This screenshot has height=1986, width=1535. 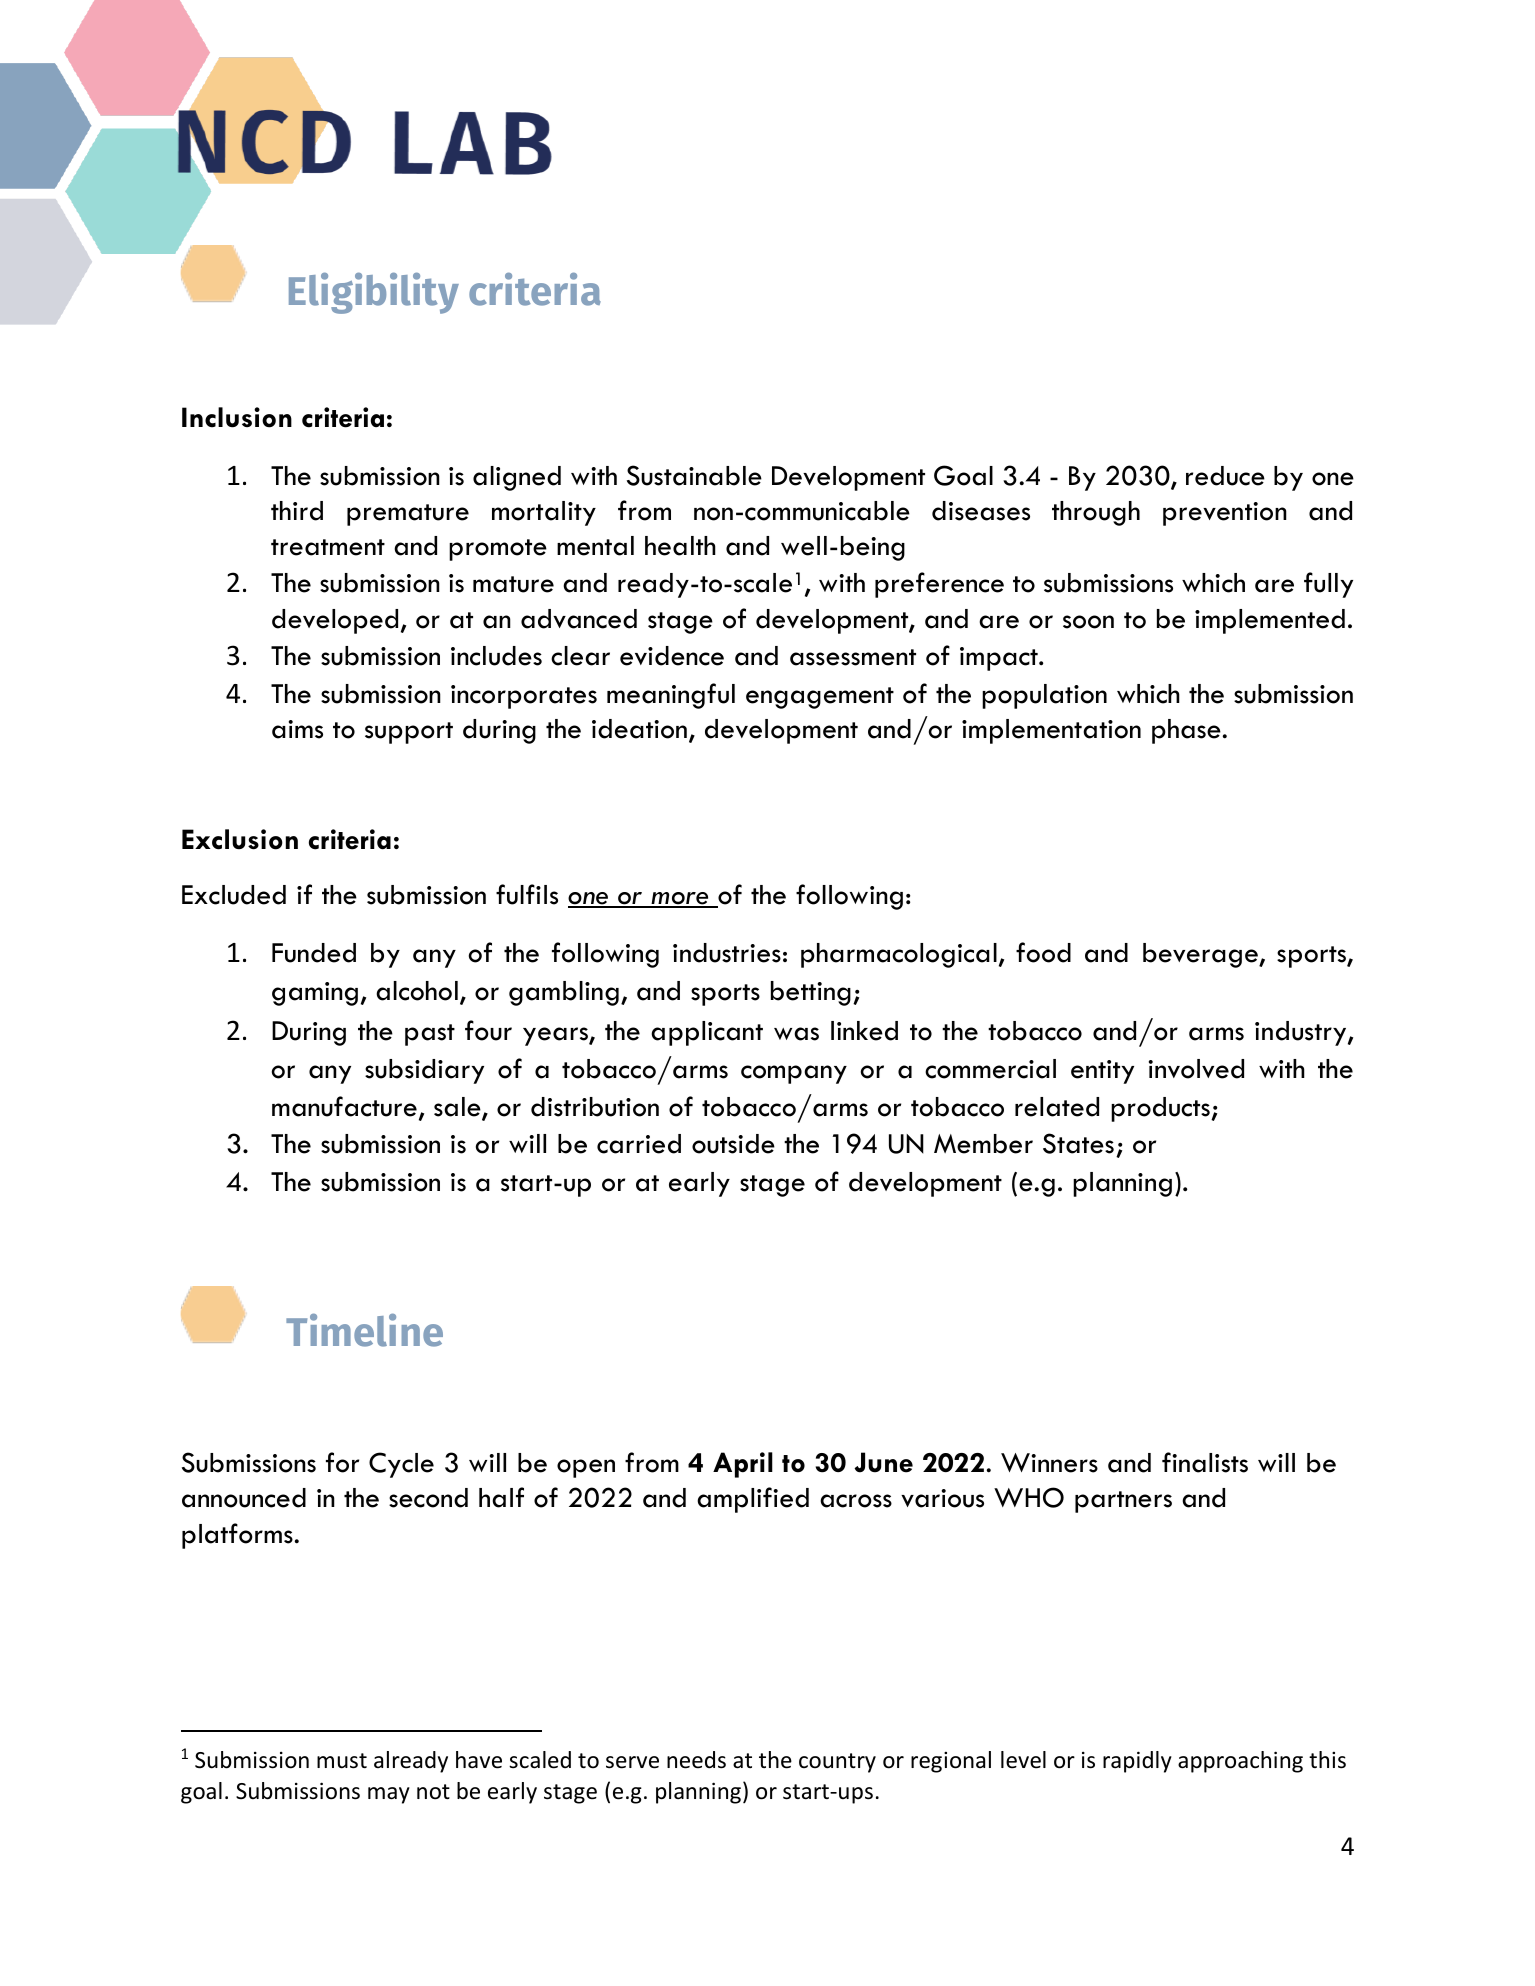 I want to click on Eligibility, so click(x=374, y=293).
